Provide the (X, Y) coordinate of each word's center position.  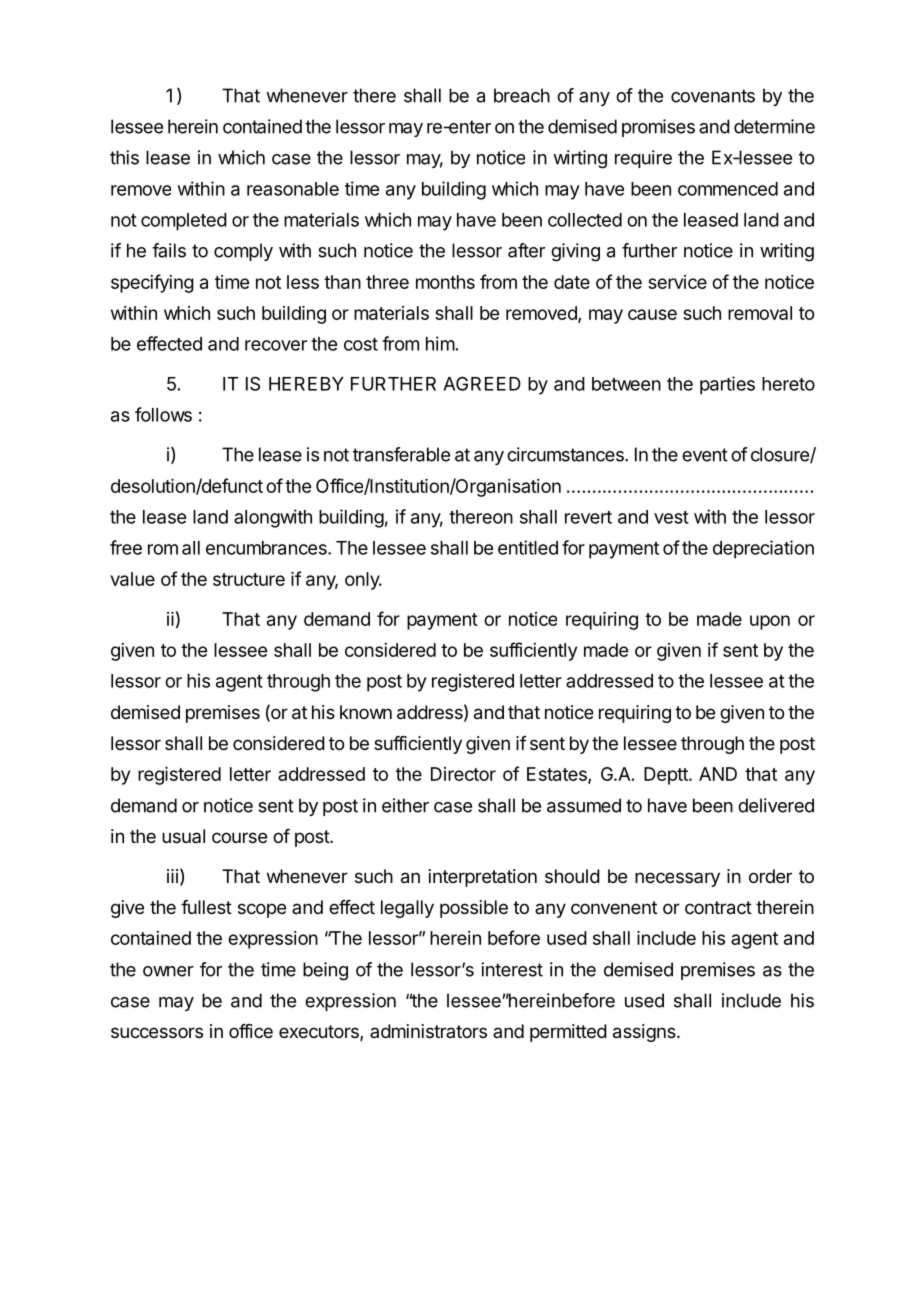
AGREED (482, 383)
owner (168, 971)
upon (770, 622)
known (366, 712)
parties (727, 385)
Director (463, 774)
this (124, 157)
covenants (713, 96)
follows (163, 414)
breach (522, 95)
